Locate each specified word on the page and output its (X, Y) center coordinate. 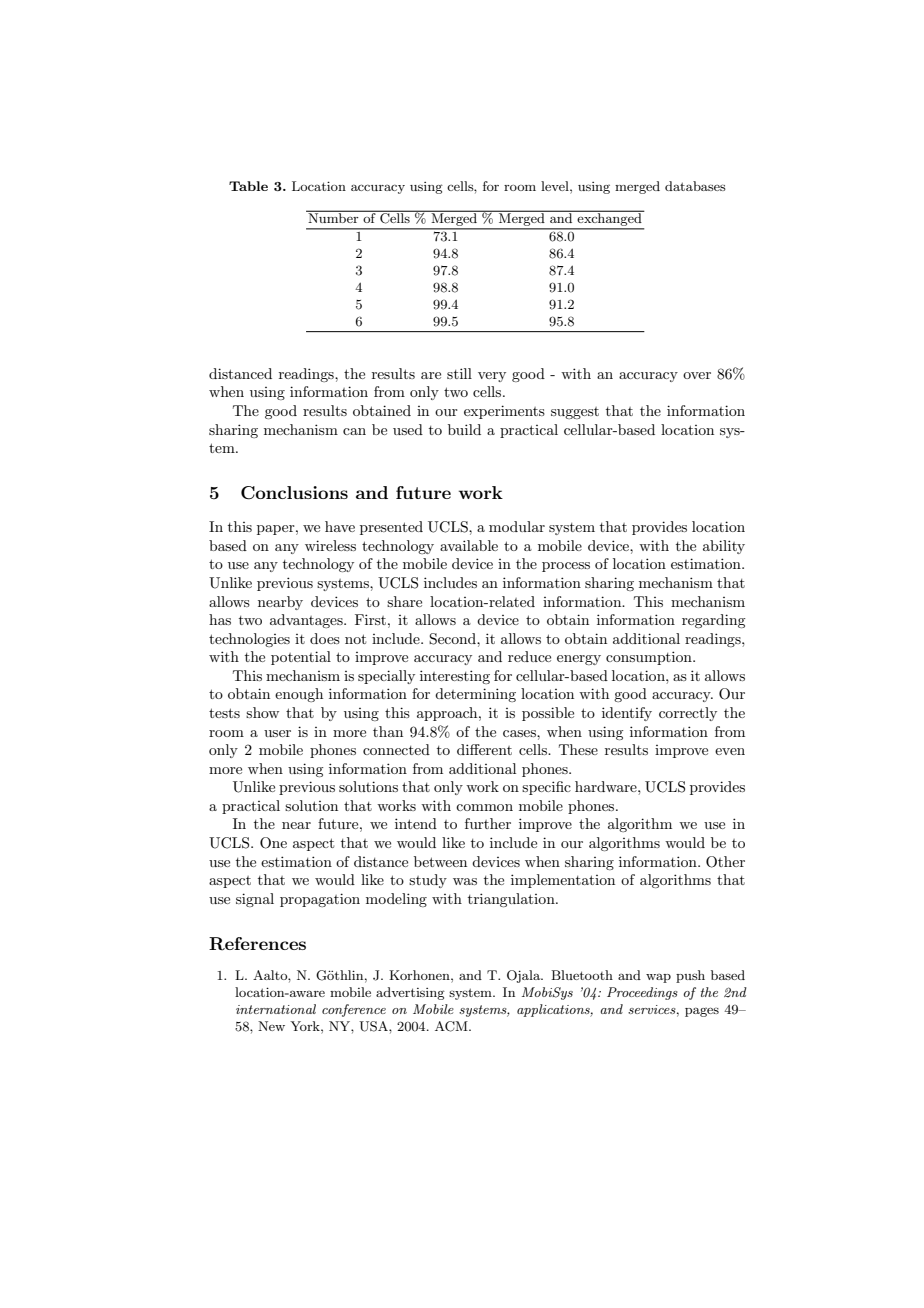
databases (695, 186)
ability (724, 547)
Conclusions (294, 493)
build (464, 429)
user (277, 733)
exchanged (610, 220)
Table (248, 186)
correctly (688, 714)
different (484, 749)
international (276, 1009)
